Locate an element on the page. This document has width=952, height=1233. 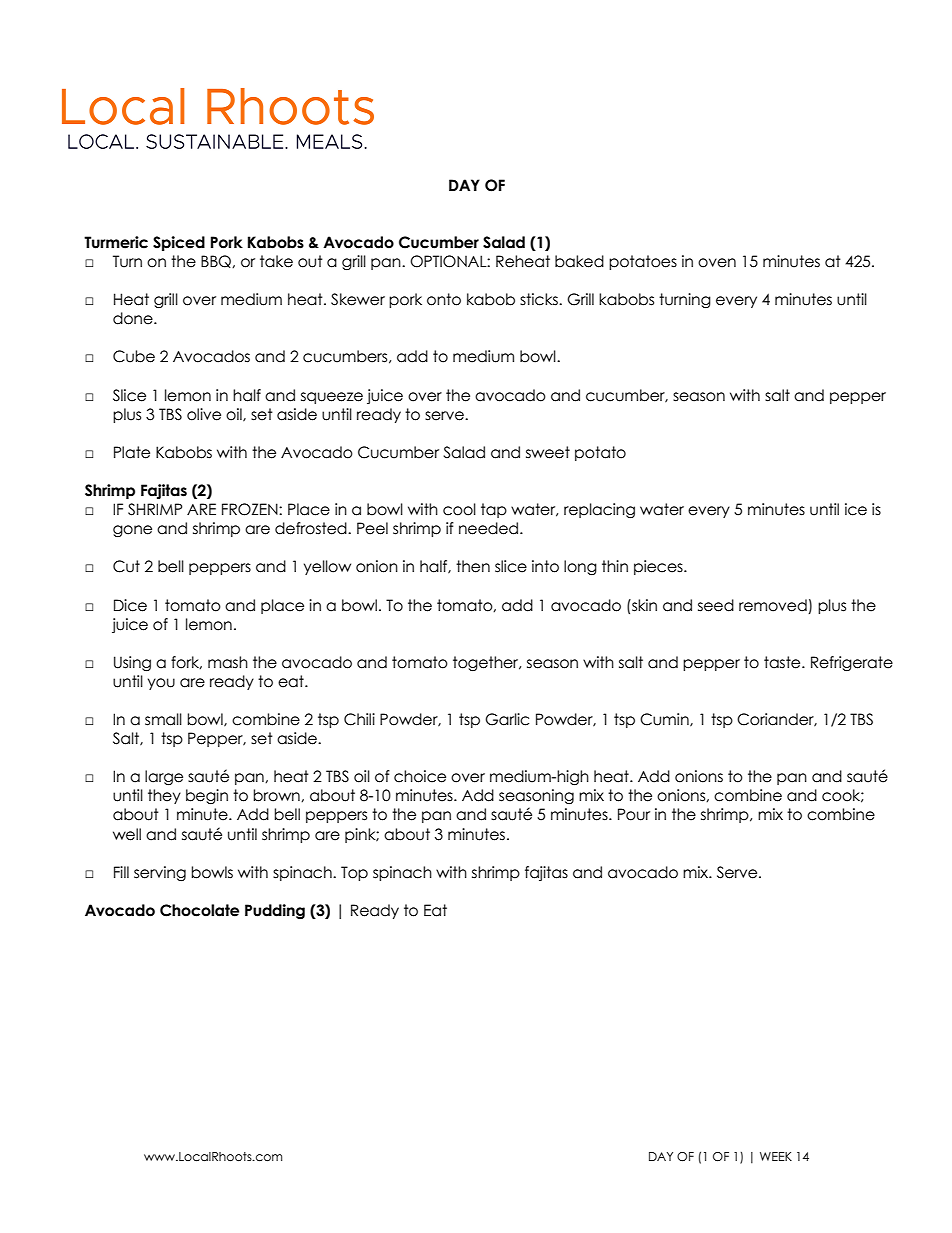
onto is located at coordinates (444, 299).
